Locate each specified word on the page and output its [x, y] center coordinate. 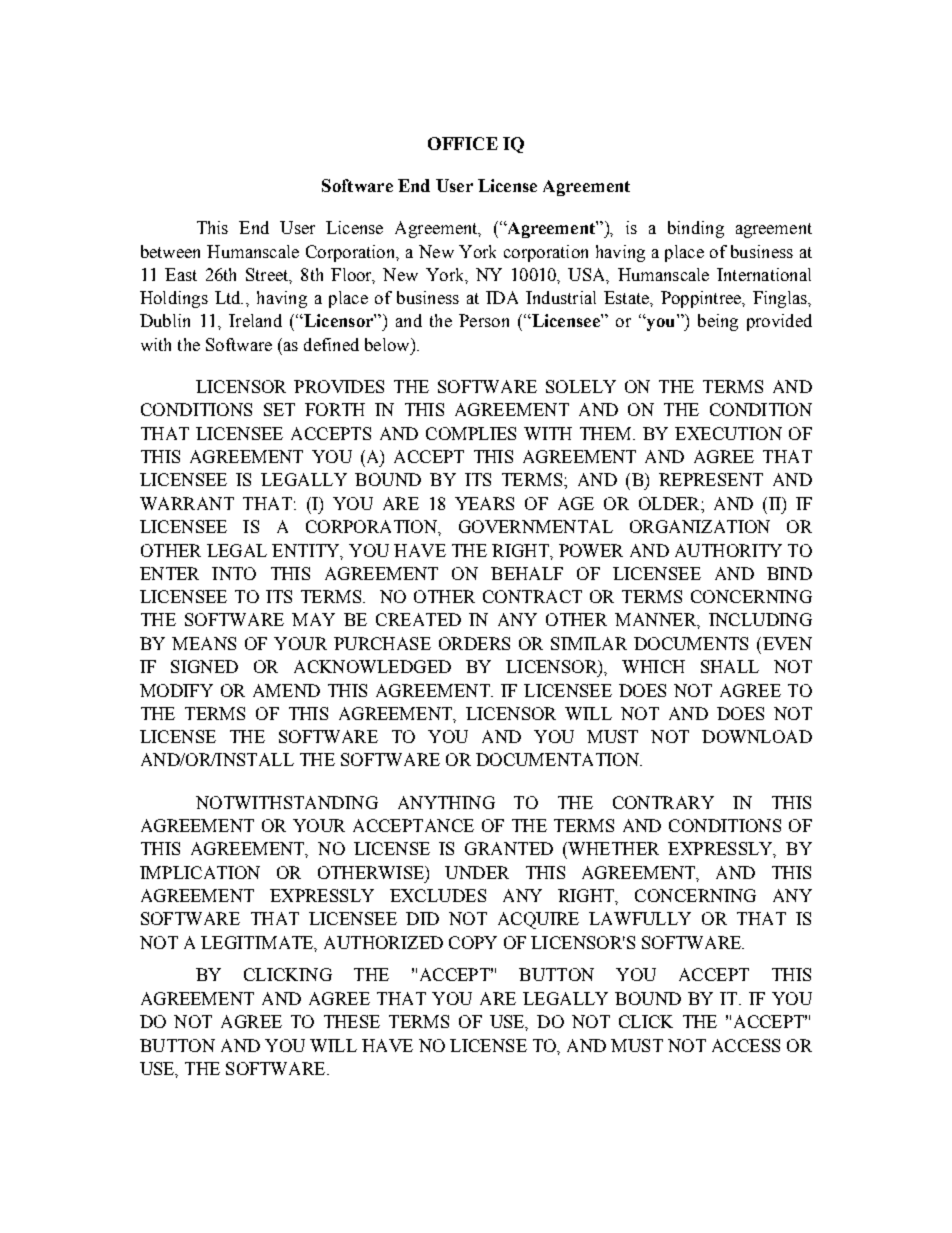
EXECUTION [728, 433]
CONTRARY [663, 802]
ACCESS [746, 1045]
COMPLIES [471, 433]
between [170, 251]
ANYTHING [446, 802]
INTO [234, 573]
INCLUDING [760, 619]
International [764, 274]
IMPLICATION [200, 872]
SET [279, 409]
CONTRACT [532, 596]
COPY [473, 942]
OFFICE [463, 143]
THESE [352, 1021]
